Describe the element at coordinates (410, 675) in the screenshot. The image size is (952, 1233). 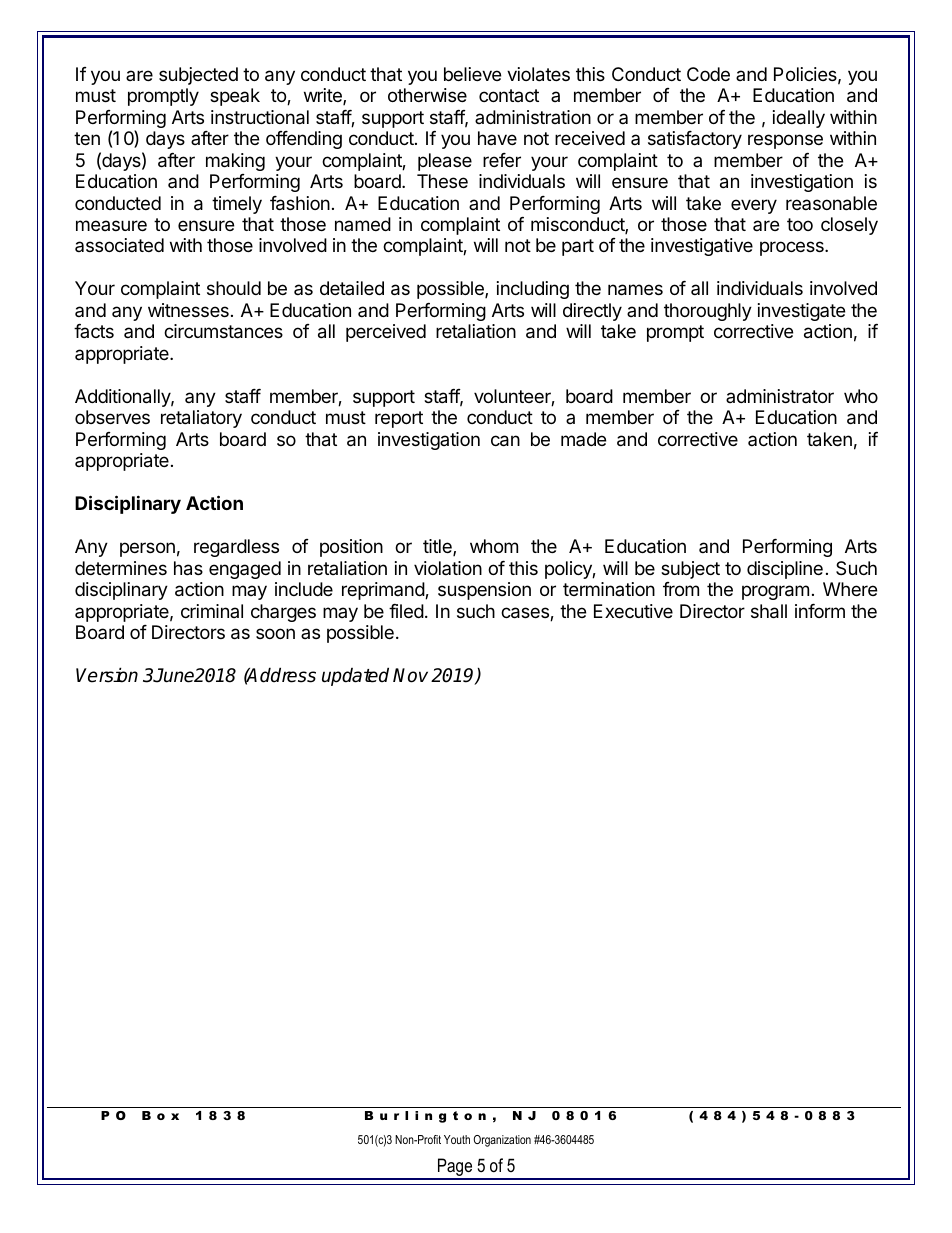
I see `Nov` at that location.
